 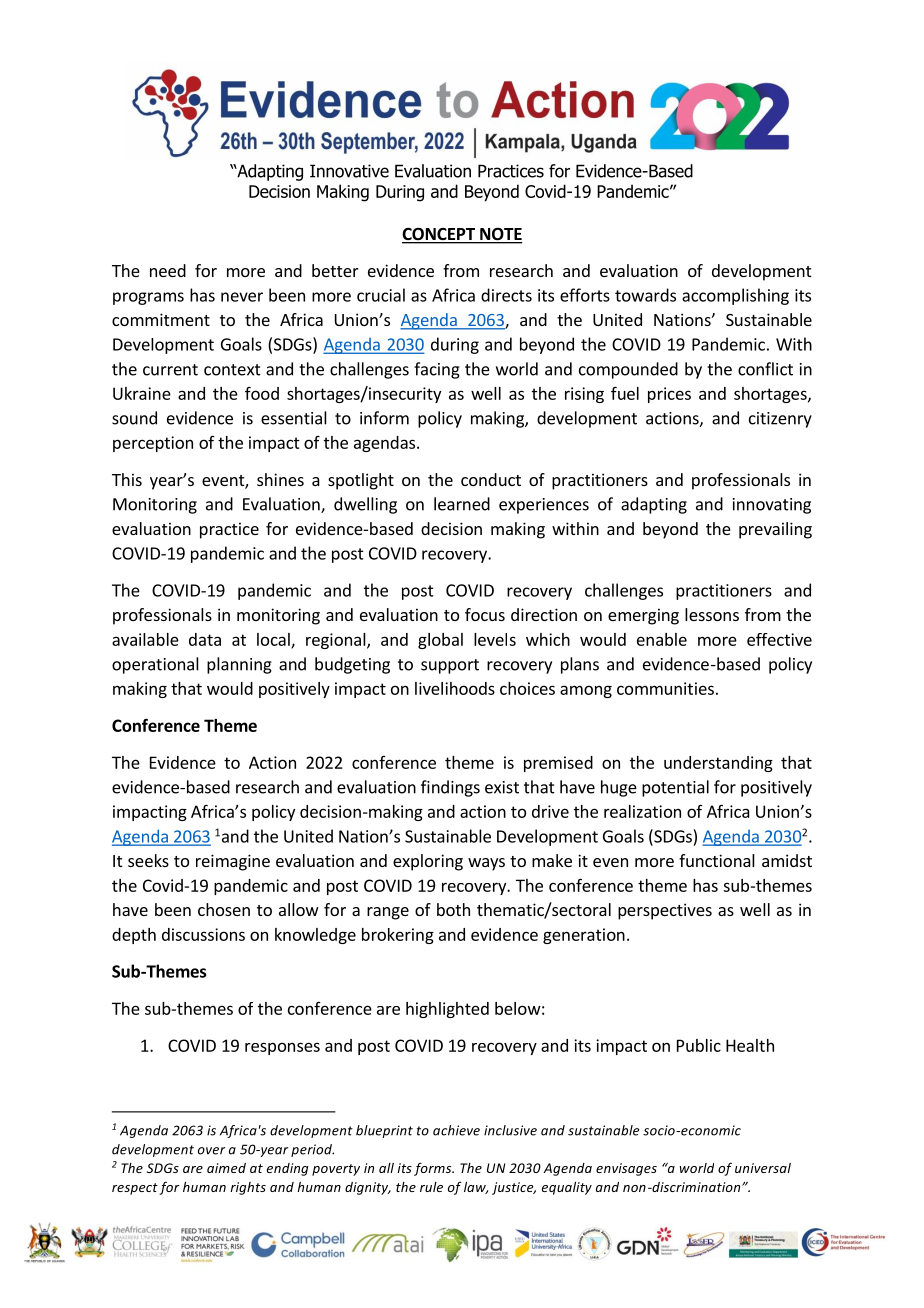 What do you see at coordinates (226, 1168) in the screenshot?
I see `aimed` at bounding box center [226, 1168].
